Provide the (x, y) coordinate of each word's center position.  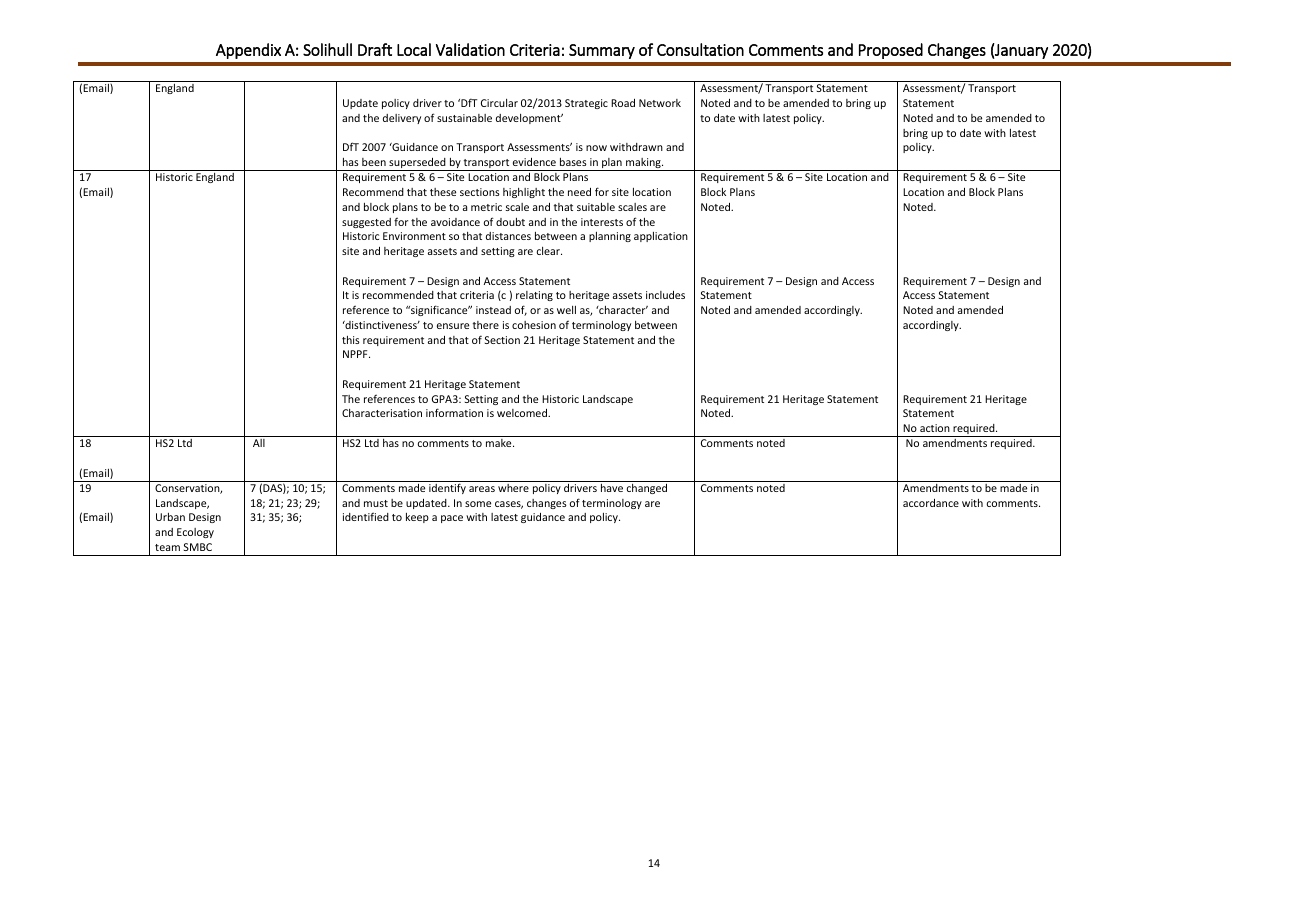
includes (665, 295)
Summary (602, 51)
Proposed (891, 51)
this (351, 340)
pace (452, 519)
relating (534, 296)
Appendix (248, 51)
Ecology (195, 533)
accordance (931, 503)
